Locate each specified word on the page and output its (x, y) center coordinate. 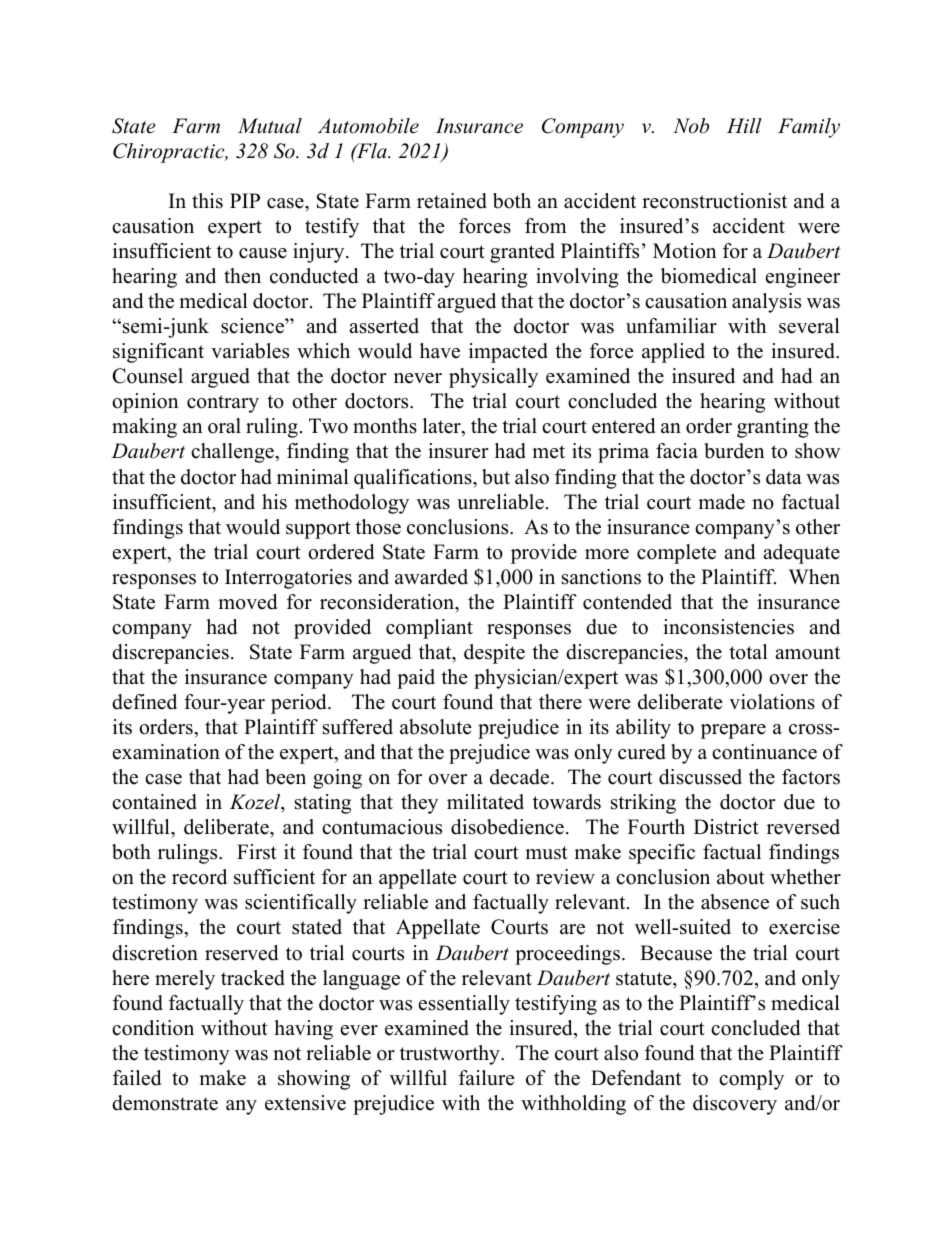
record (199, 877)
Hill (744, 125)
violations (772, 702)
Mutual (270, 126)
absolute (436, 727)
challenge (233, 453)
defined (144, 702)
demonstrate (165, 1103)
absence (735, 902)
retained (452, 201)
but (496, 477)
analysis (766, 303)
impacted (508, 353)
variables (250, 351)
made (721, 502)
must (546, 853)
